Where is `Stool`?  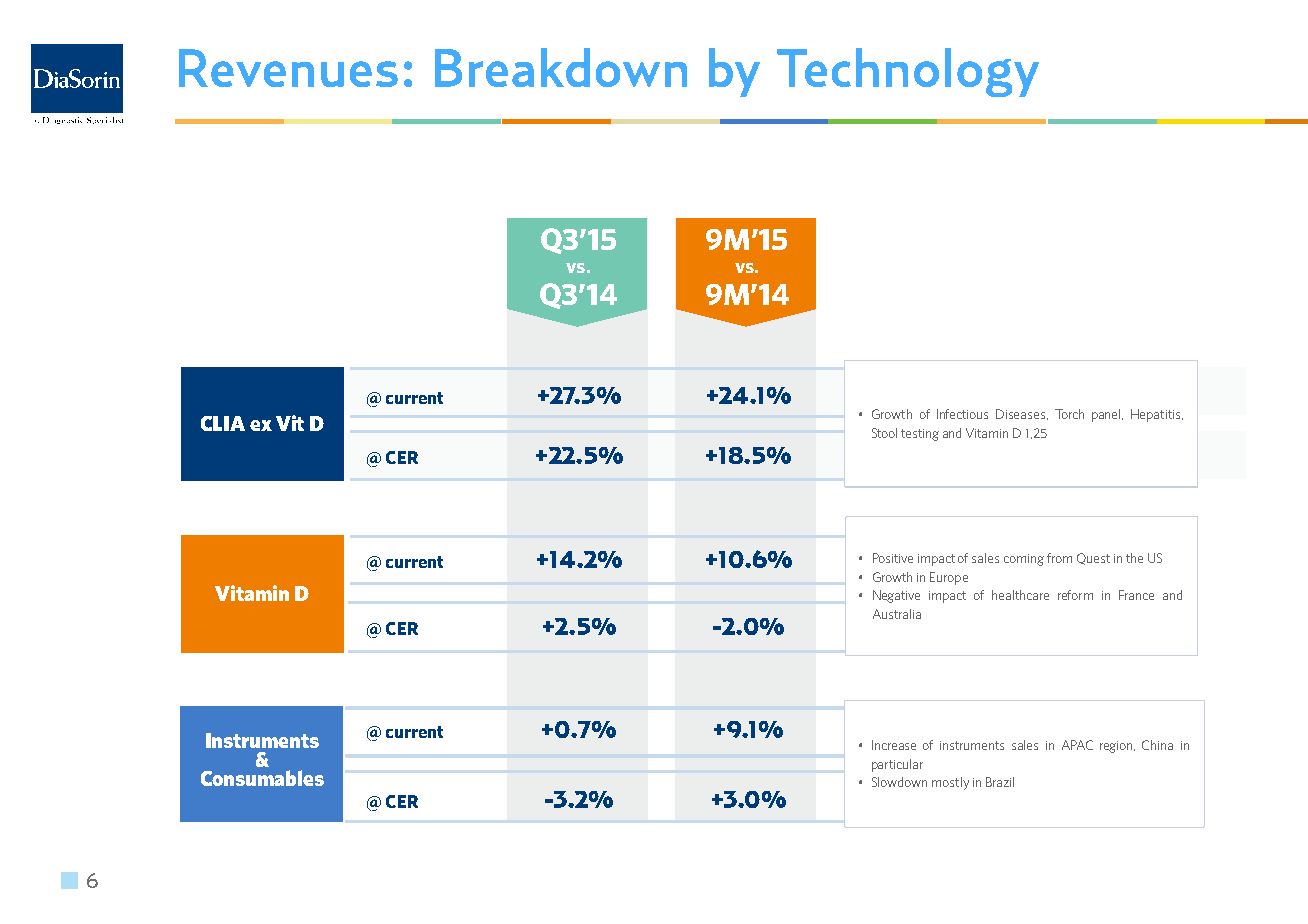 Stool is located at coordinates (884, 433).
